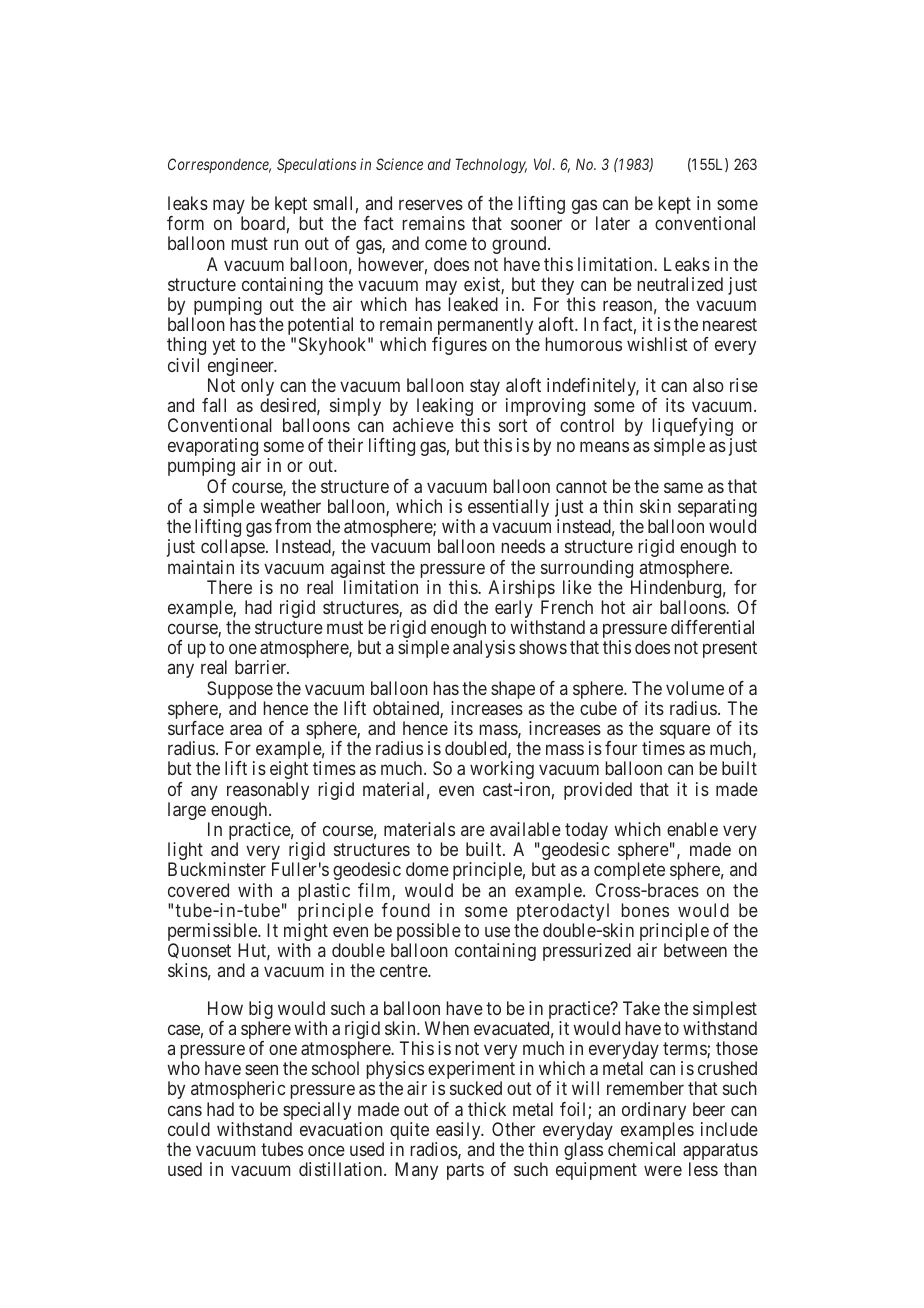 The image size is (924, 1308). I want to click on Technology, so click(491, 166).
